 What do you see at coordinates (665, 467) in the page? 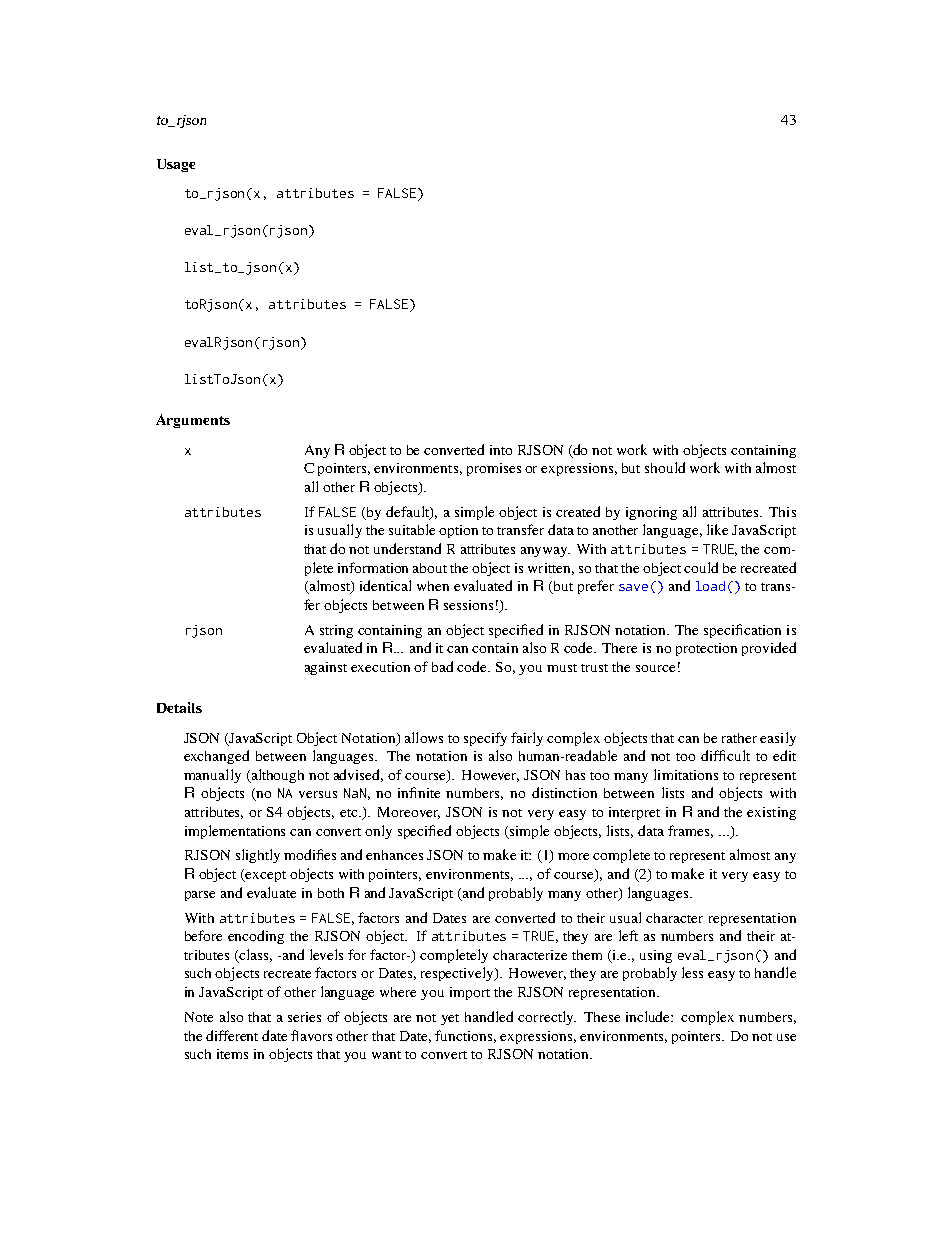
I see `should` at bounding box center [665, 467].
